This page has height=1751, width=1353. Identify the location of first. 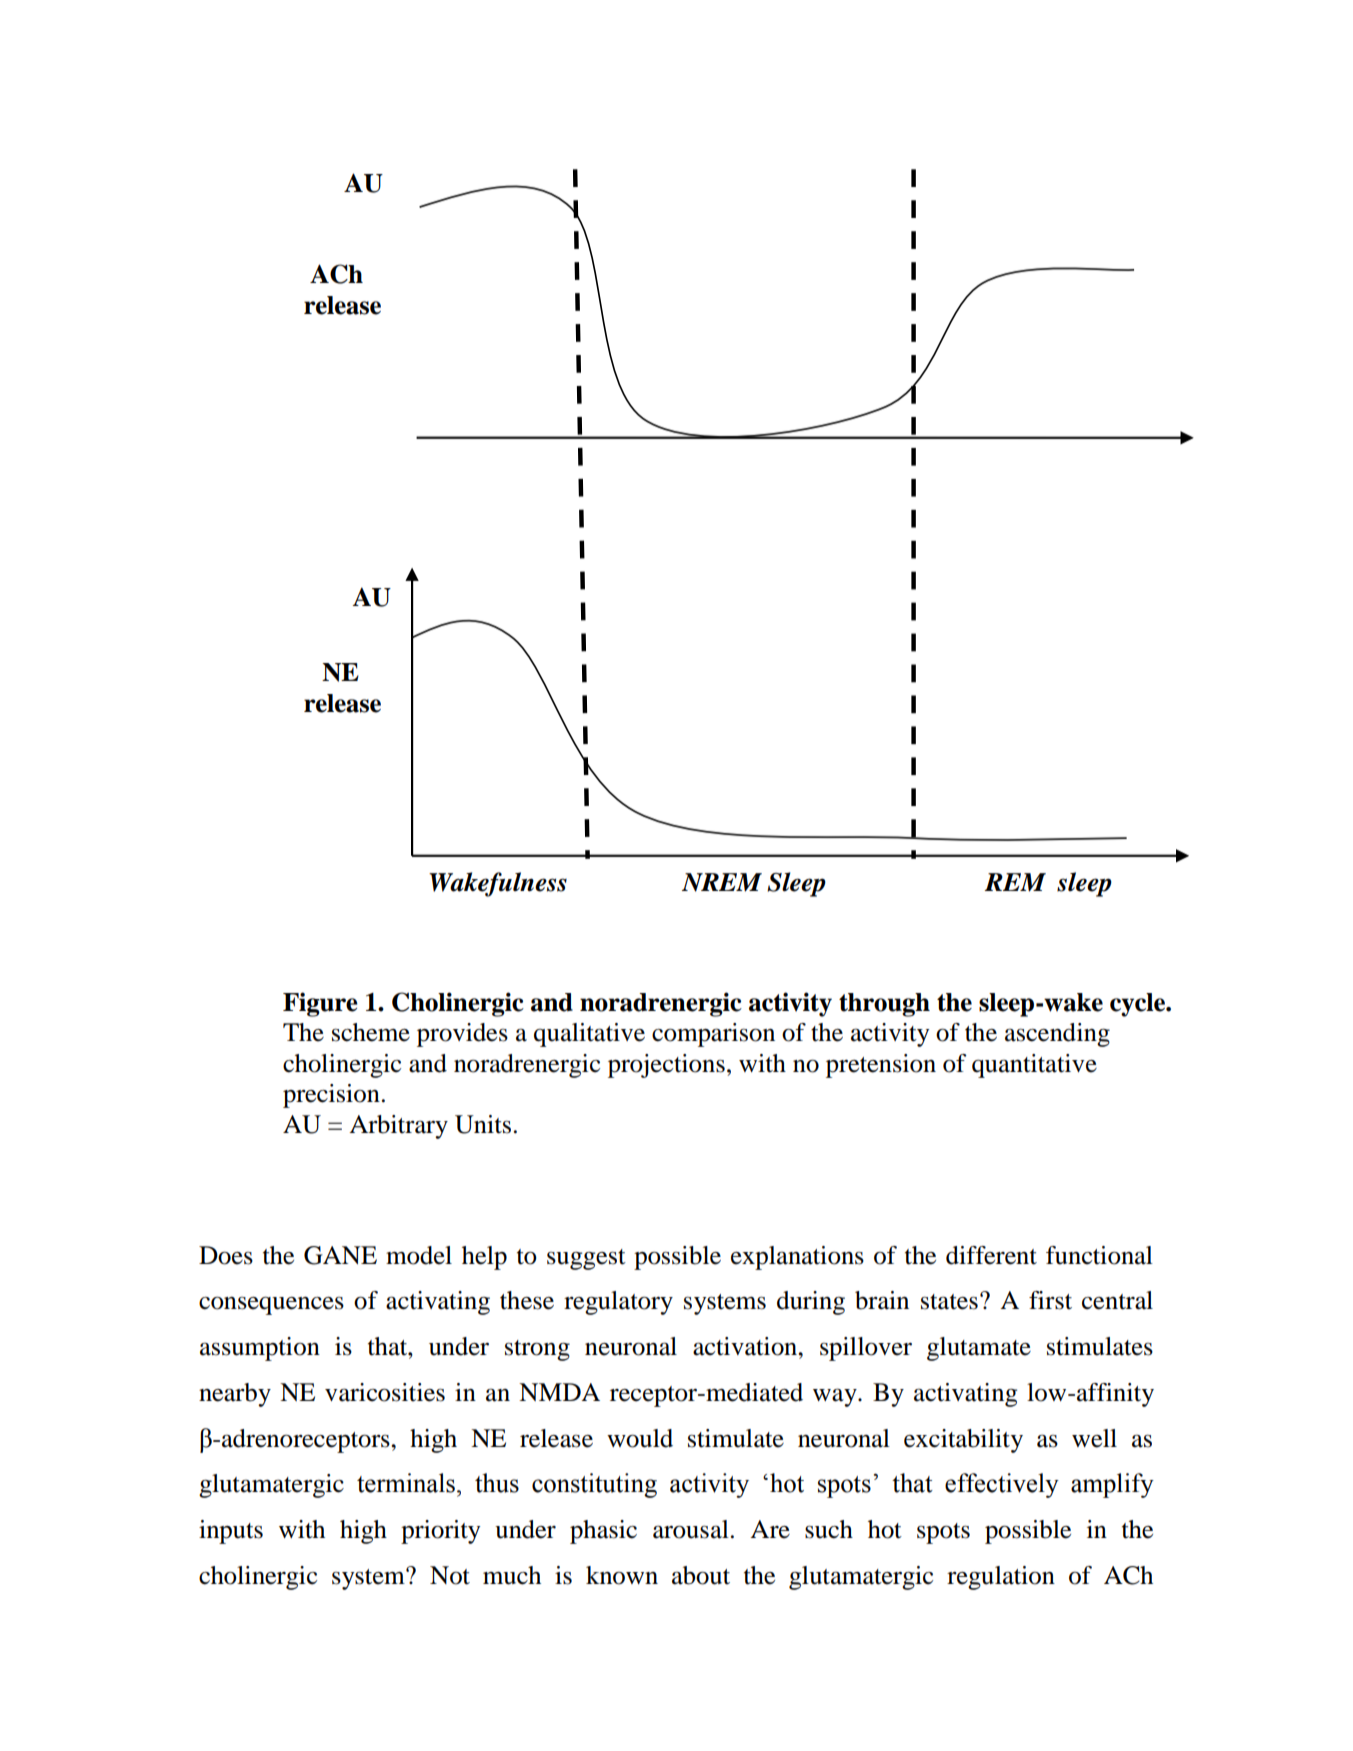
(1050, 1300).
